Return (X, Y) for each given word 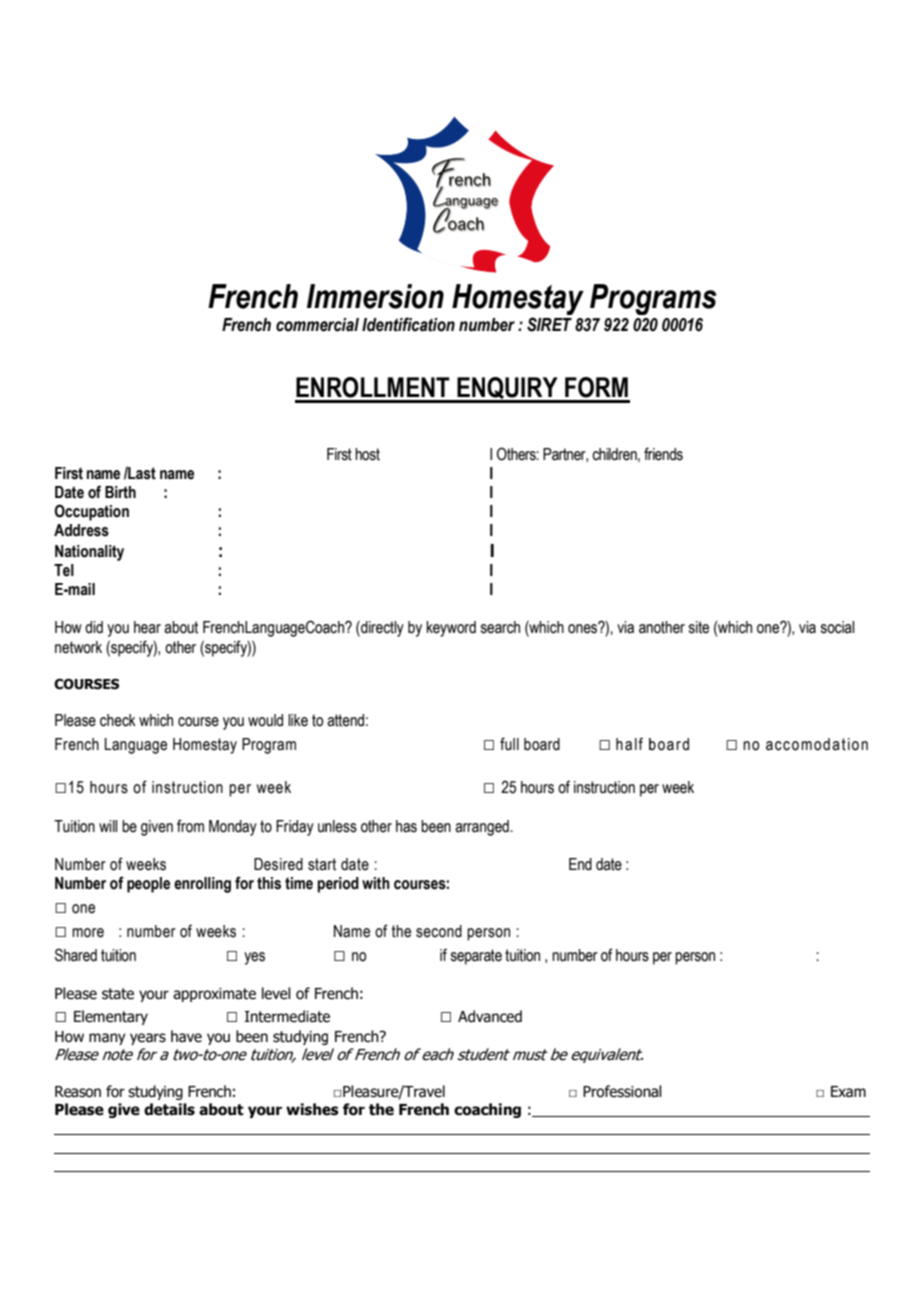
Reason (78, 1092)
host (367, 454)
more (88, 933)
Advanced (490, 1016)
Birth (120, 492)
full (509, 744)
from (190, 826)
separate (476, 957)
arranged (483, 828)
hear (147, 627)
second (439, 931)
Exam (848, 1092)
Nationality (89, 553)
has (406, 826)
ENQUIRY (507, 389)
